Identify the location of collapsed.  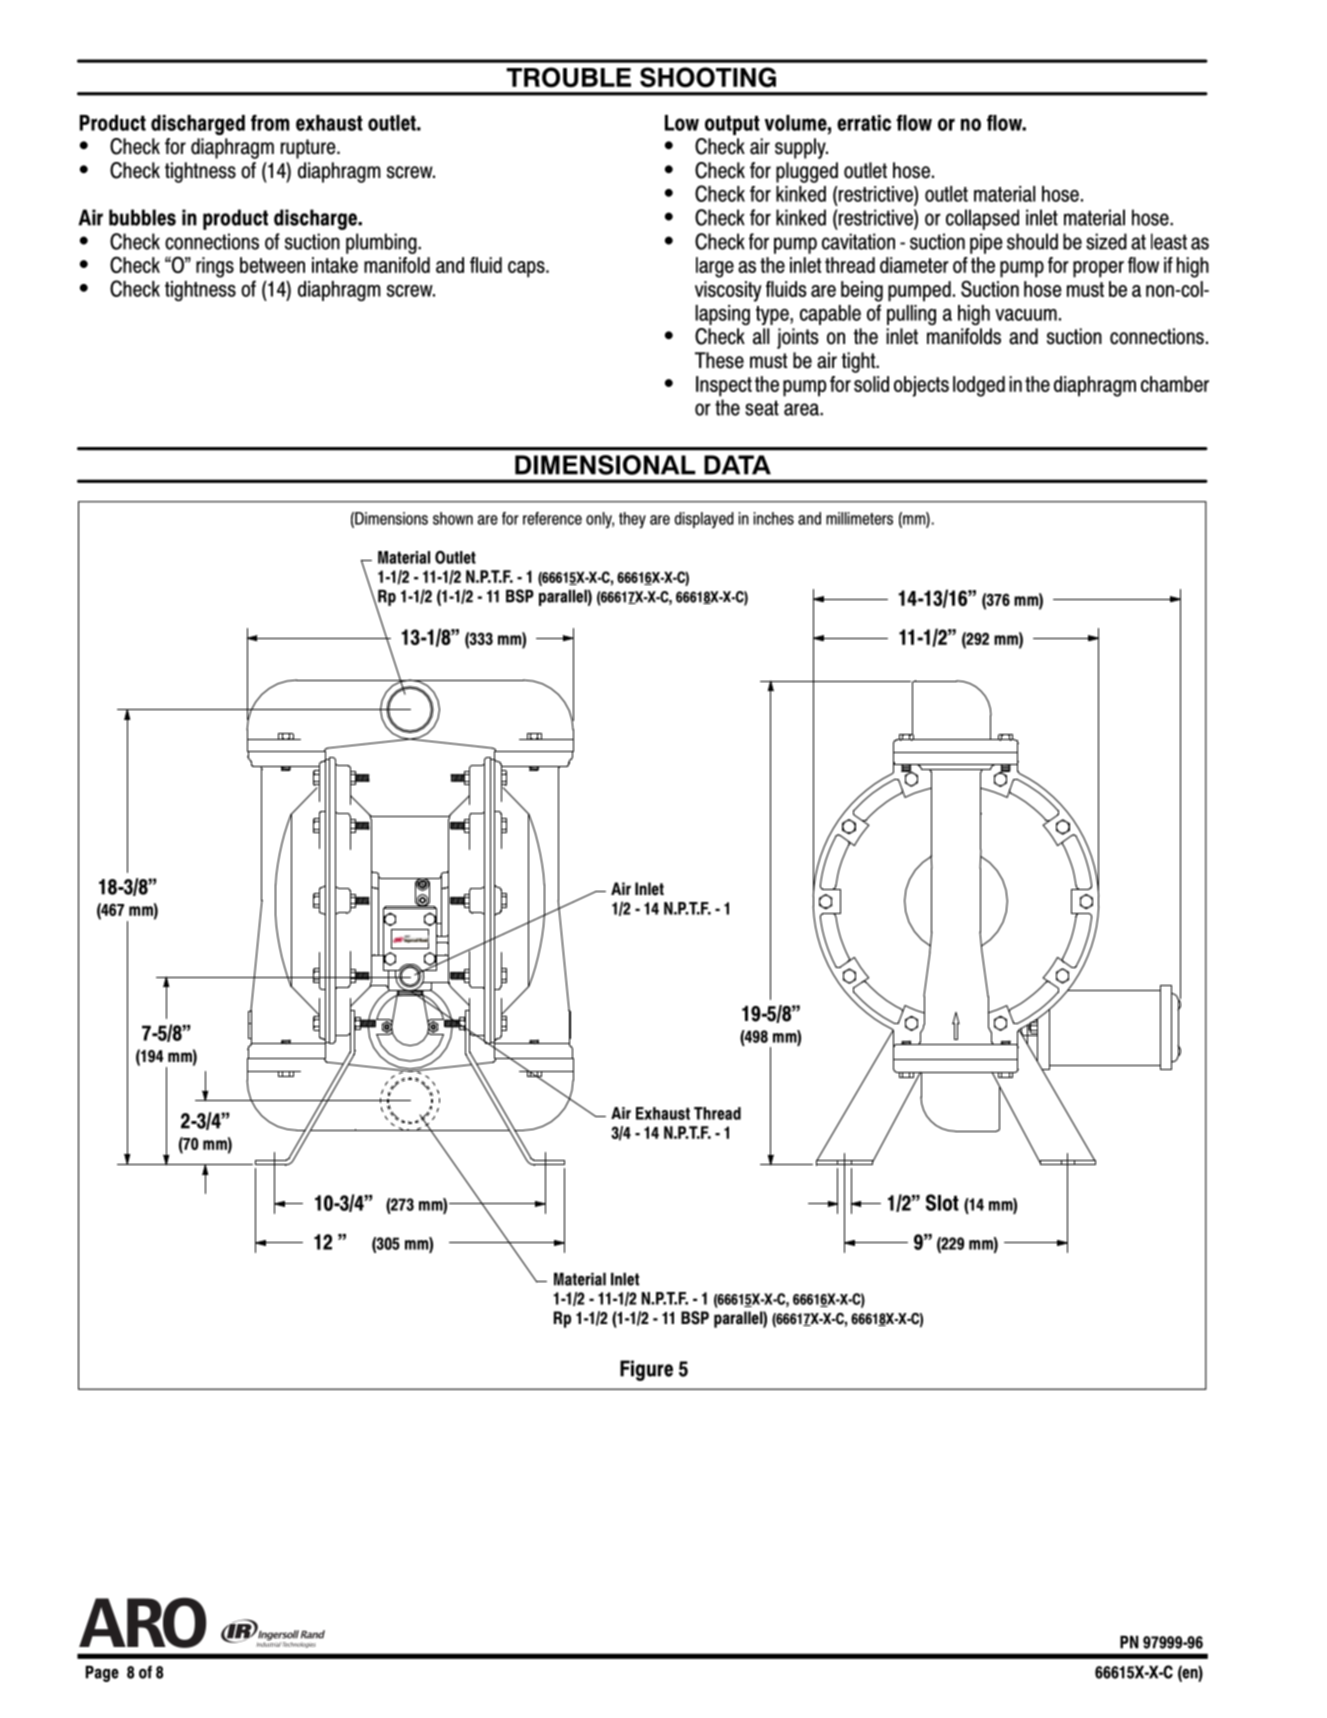
(982, 219).
